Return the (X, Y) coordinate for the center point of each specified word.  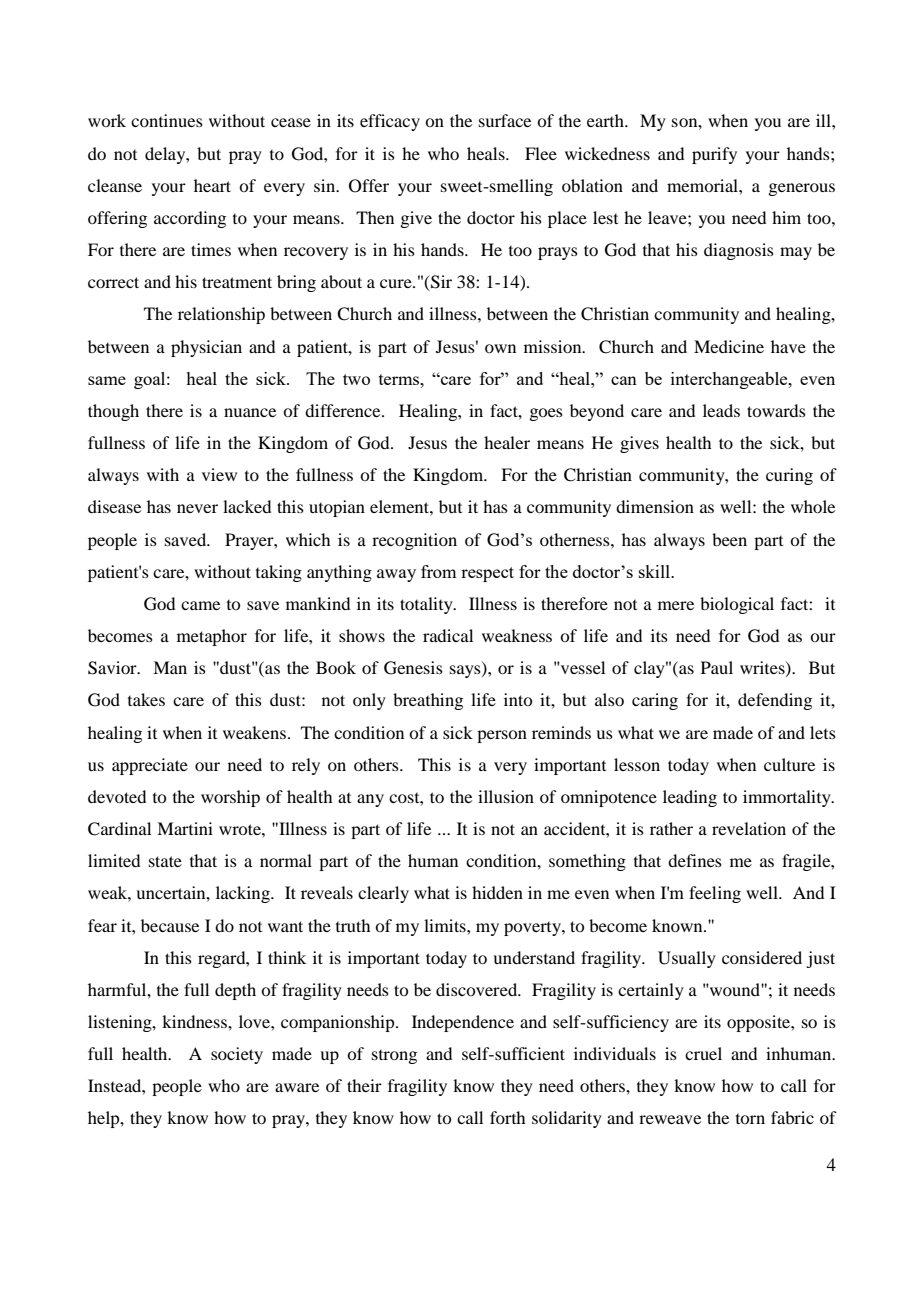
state (165, 861)
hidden (497, 892)
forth (507, 1117)
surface (505, 120)
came (200, 605)
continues (167, 120)
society (237, 1055)
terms (400, 379)
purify (714, 155)
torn (750, 1119)
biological (737, 605)
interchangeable (730, 380)
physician (206, 348)
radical (448, 635)
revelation (749, 828)
